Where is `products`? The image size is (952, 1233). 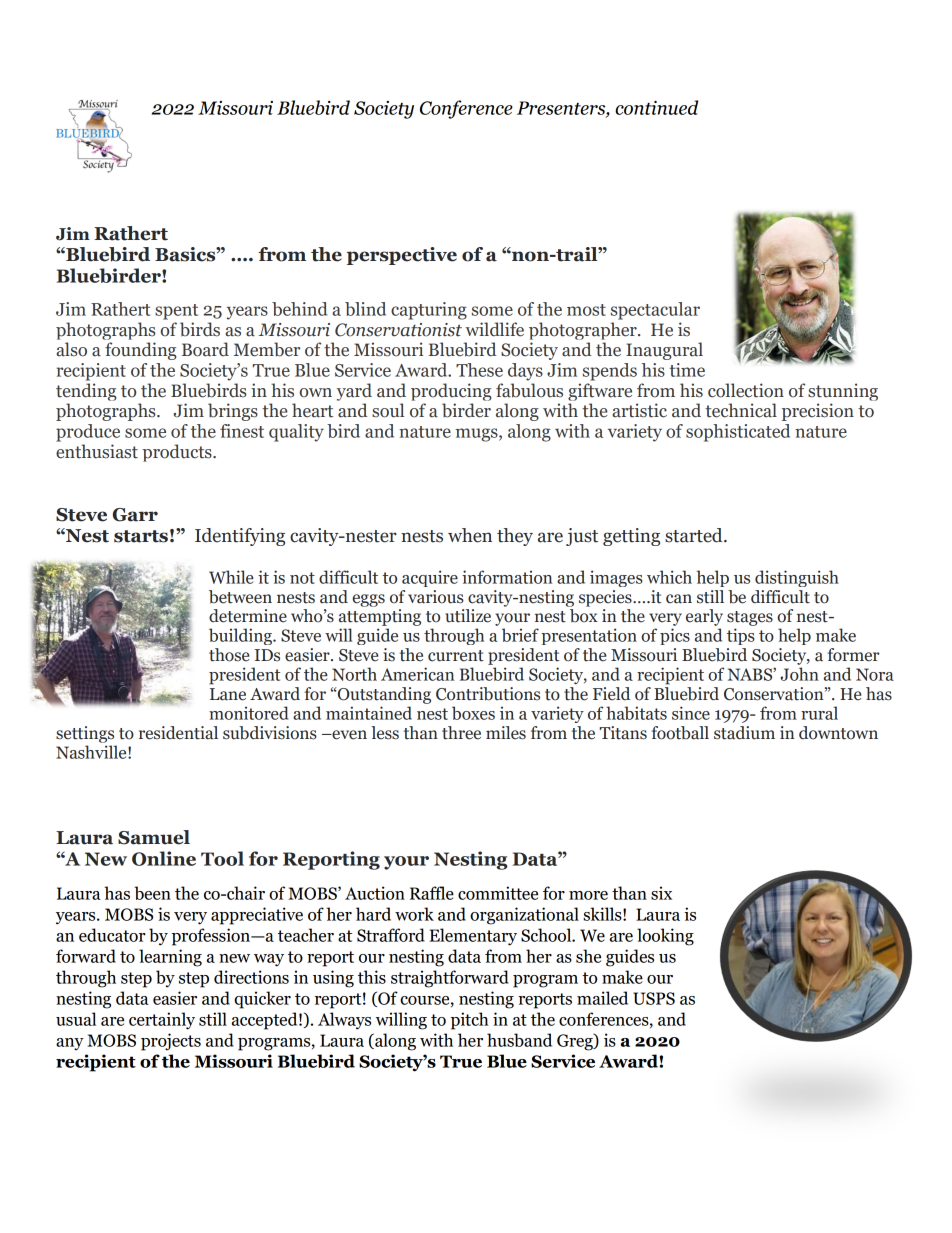 products is located at coordinates (178, 453).
